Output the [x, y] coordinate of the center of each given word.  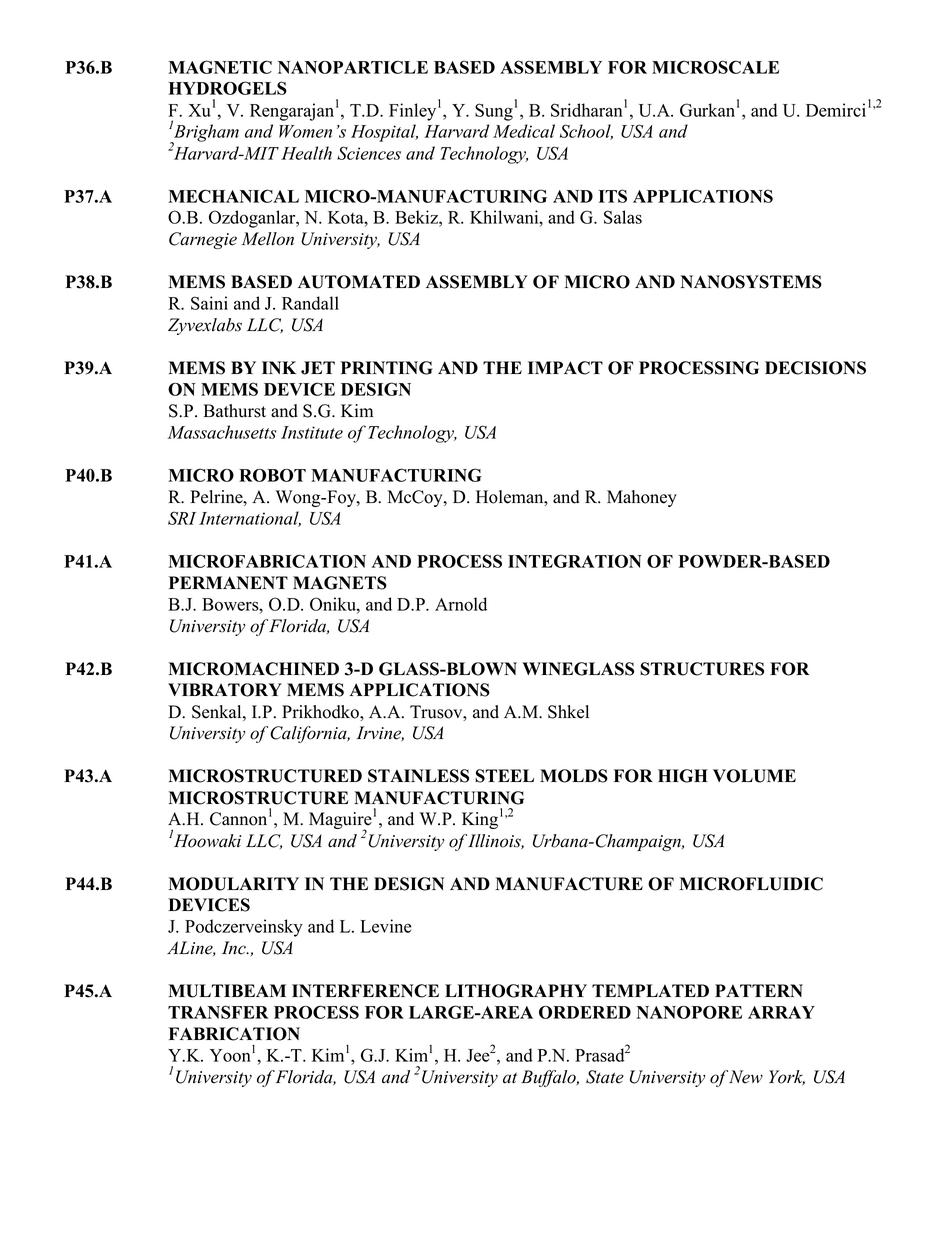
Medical [524, 131]
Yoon [230, 1055]
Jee [478, 1055]
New [746, 1077]
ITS [613, 196]
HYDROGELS [228, 88]
